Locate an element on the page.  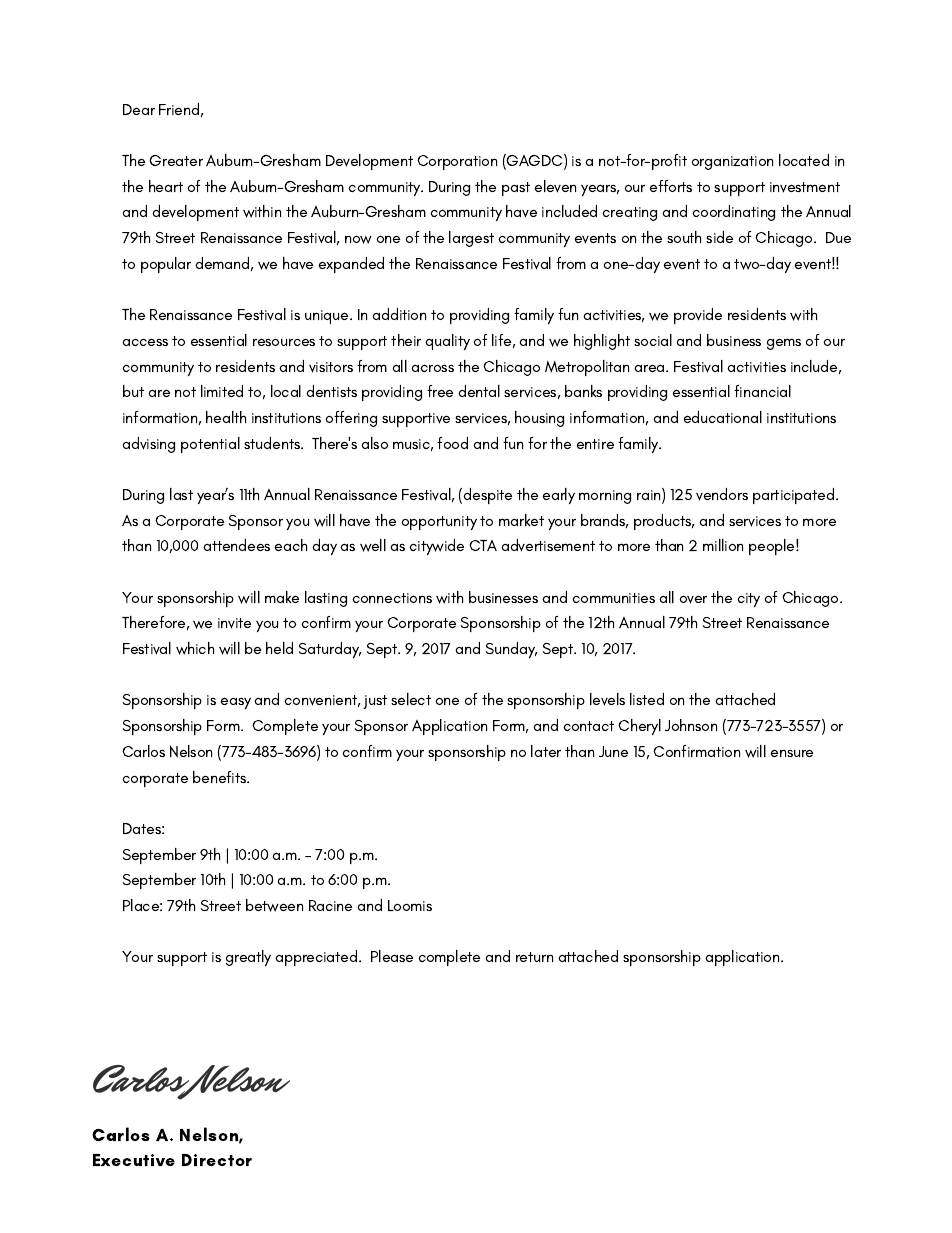
Corporation is located at coordinates (457, 162).
